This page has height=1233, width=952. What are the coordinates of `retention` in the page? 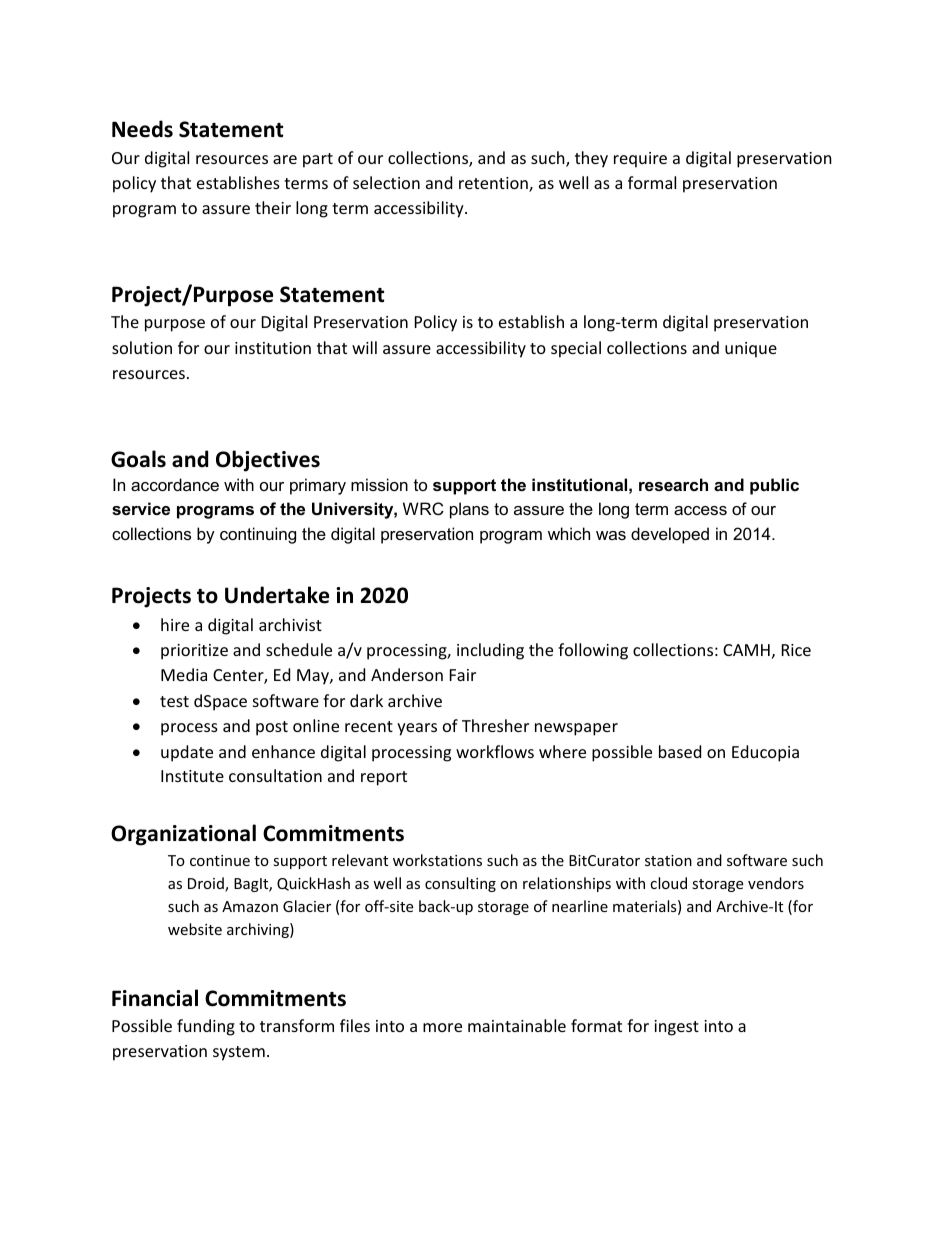 It's located at (494, 184).
